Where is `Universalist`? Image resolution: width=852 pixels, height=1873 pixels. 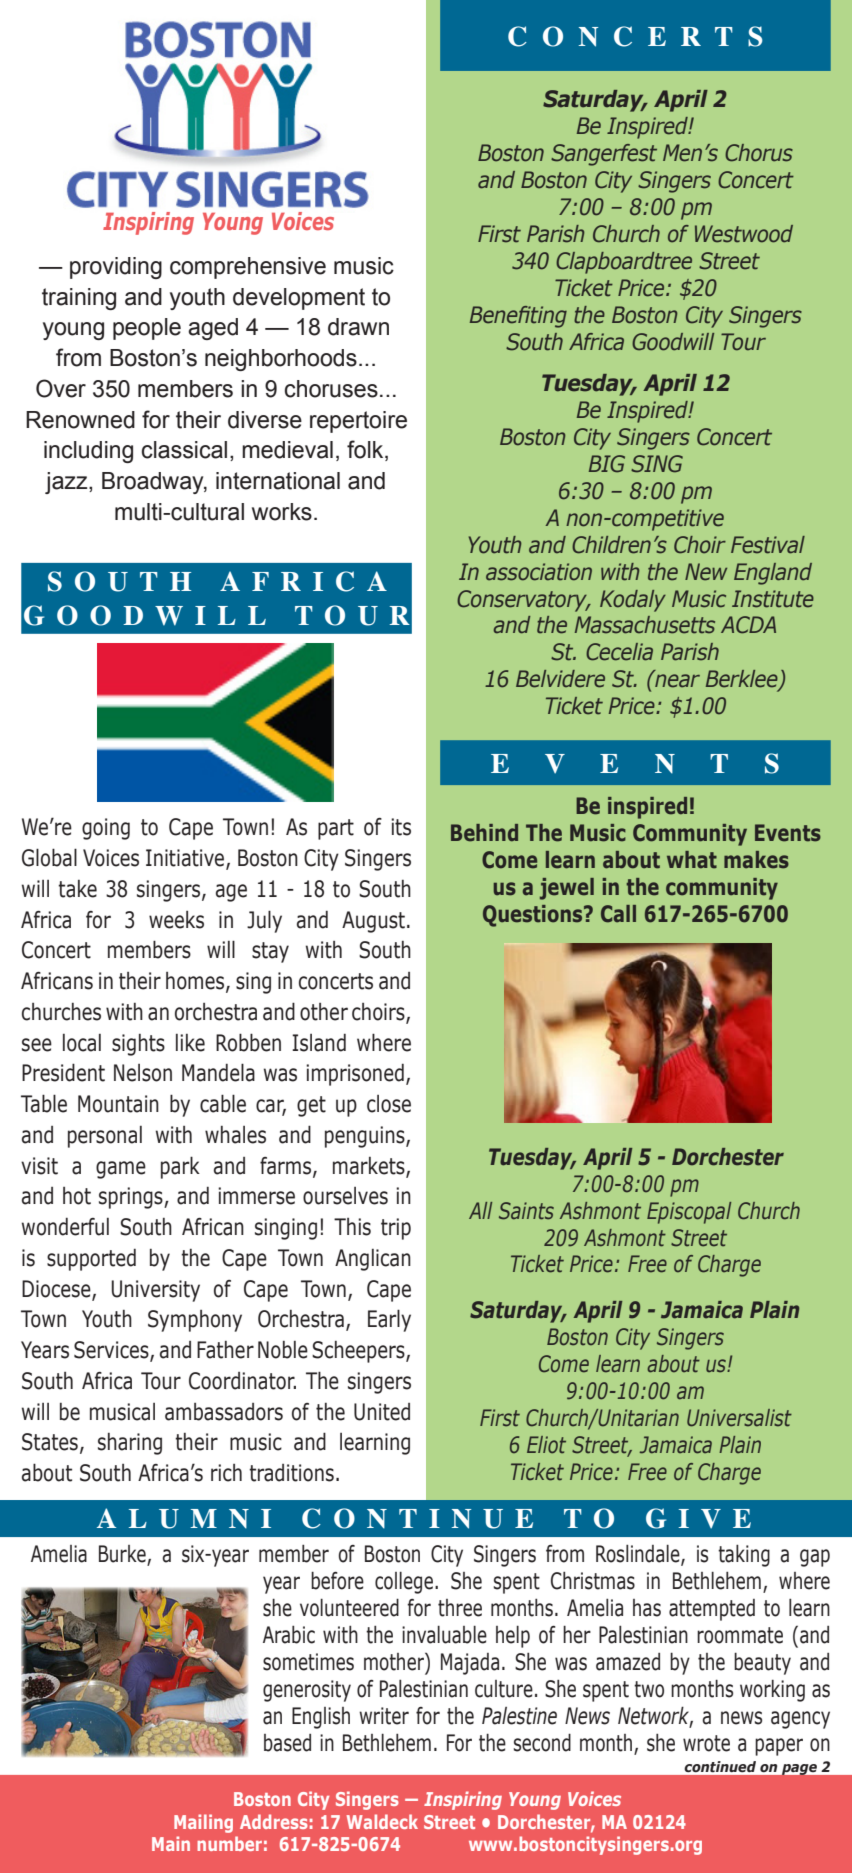
Universalist is located at coordinates (739, 1418).
